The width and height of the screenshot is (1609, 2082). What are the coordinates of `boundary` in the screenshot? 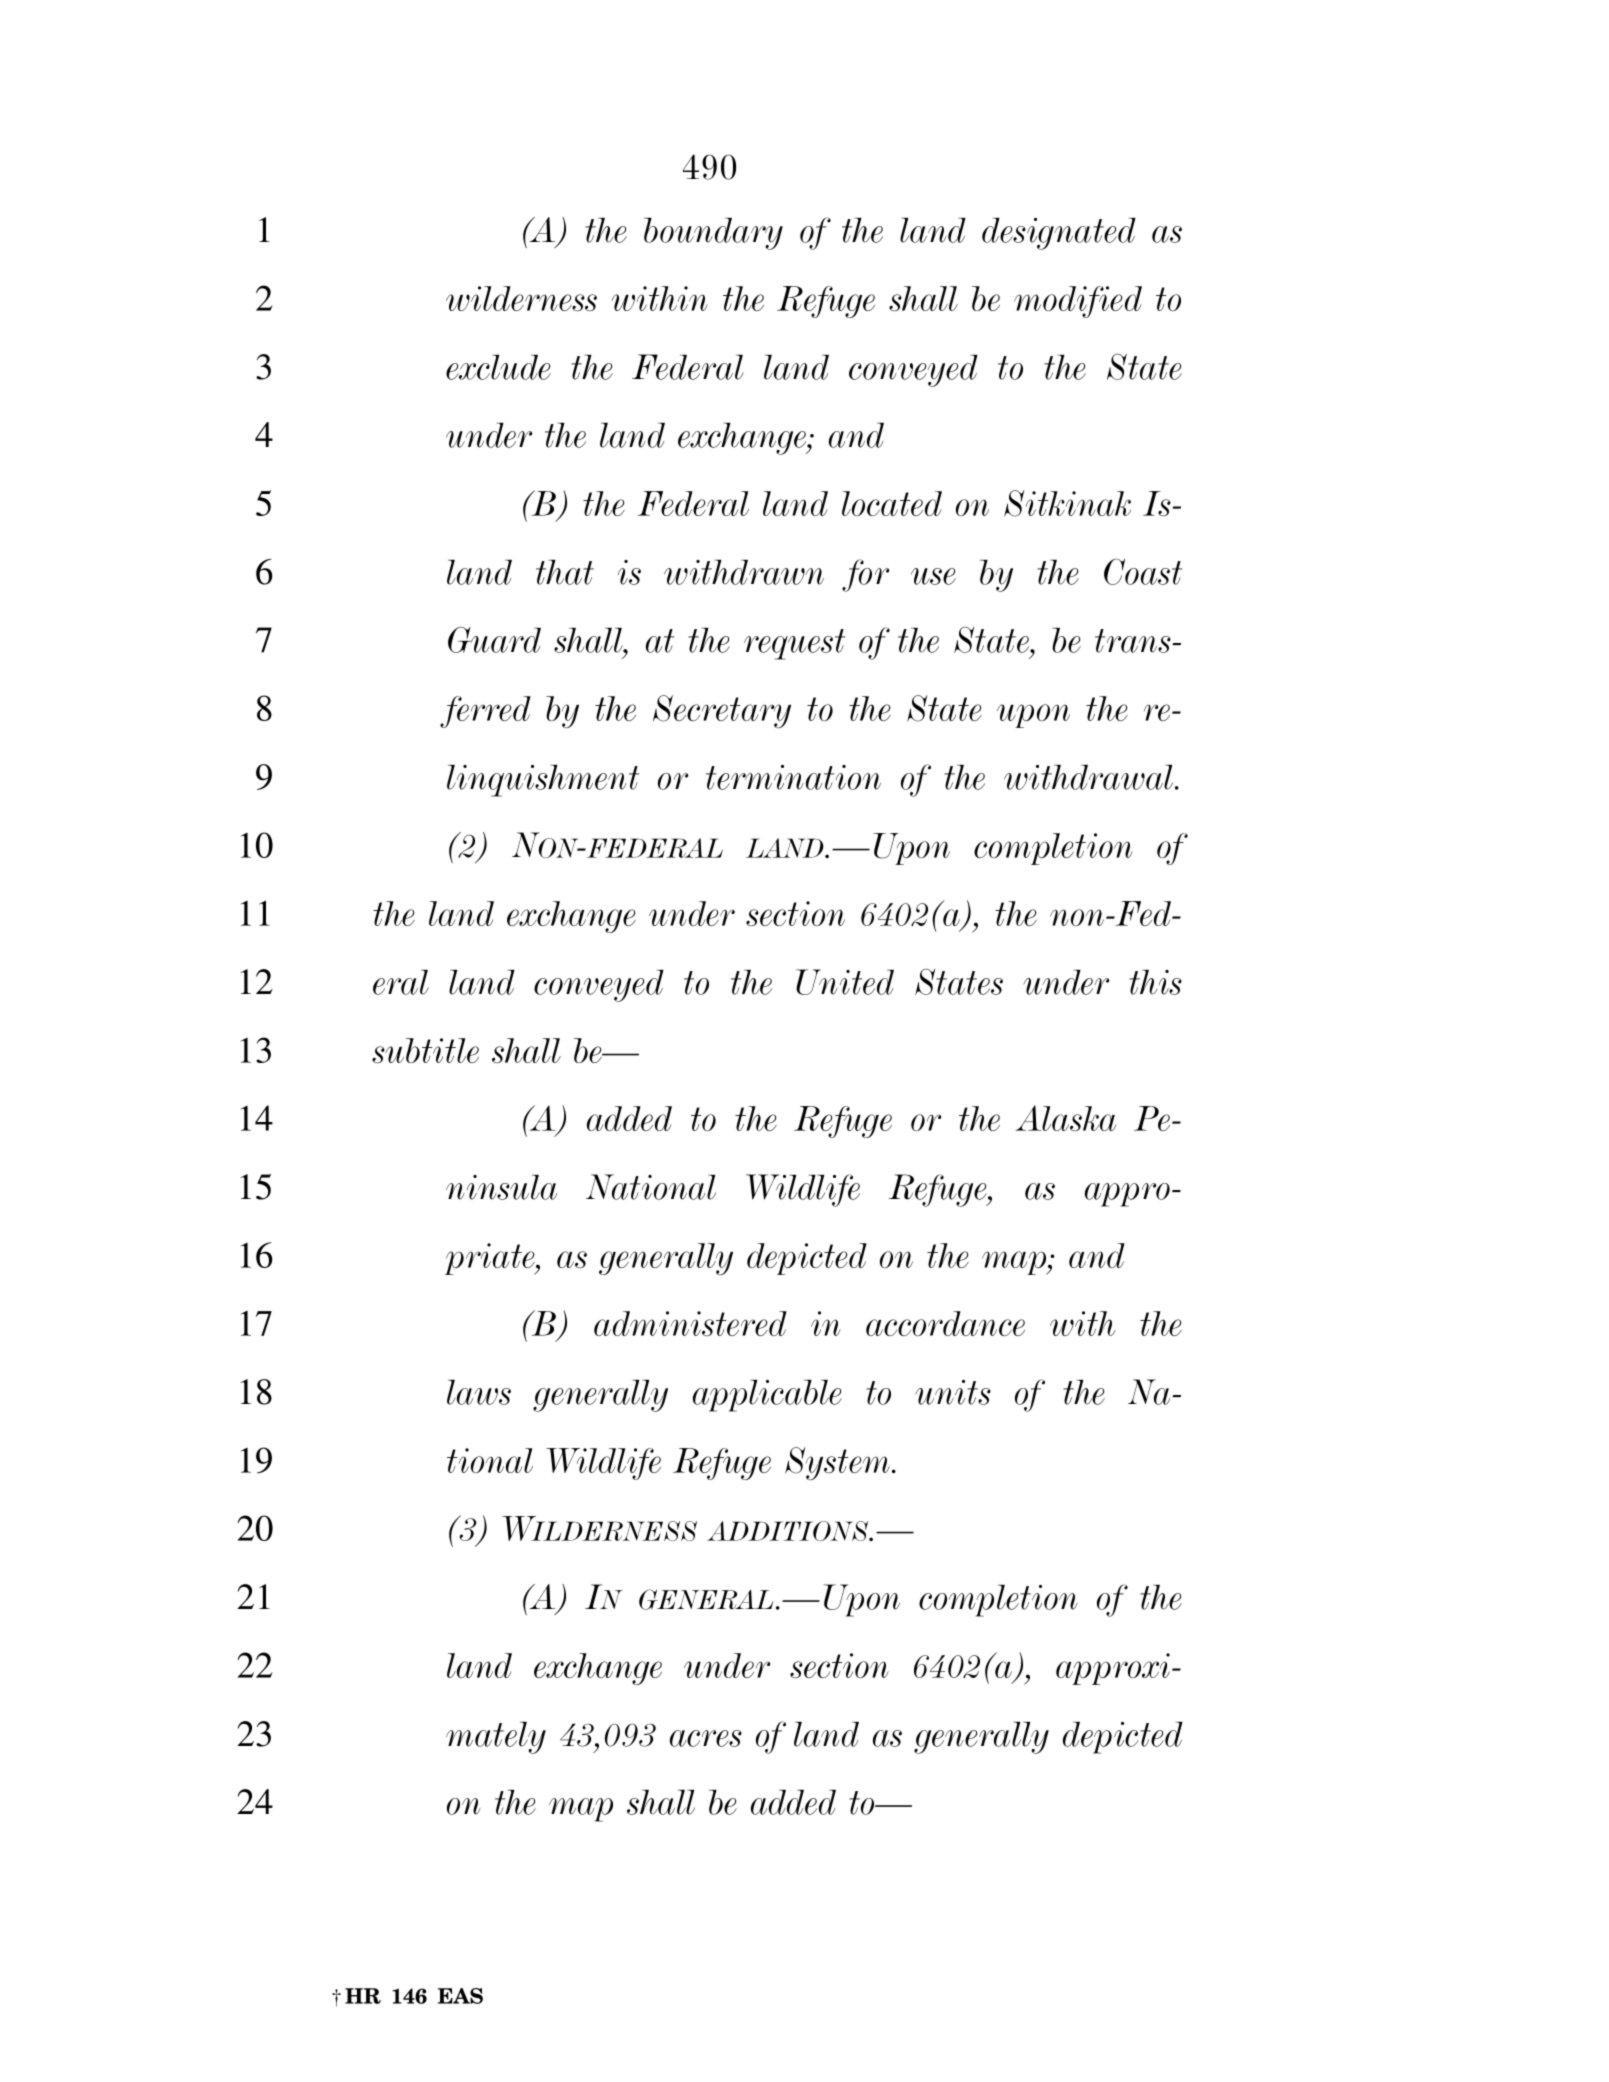 It's located at (713, 234).
